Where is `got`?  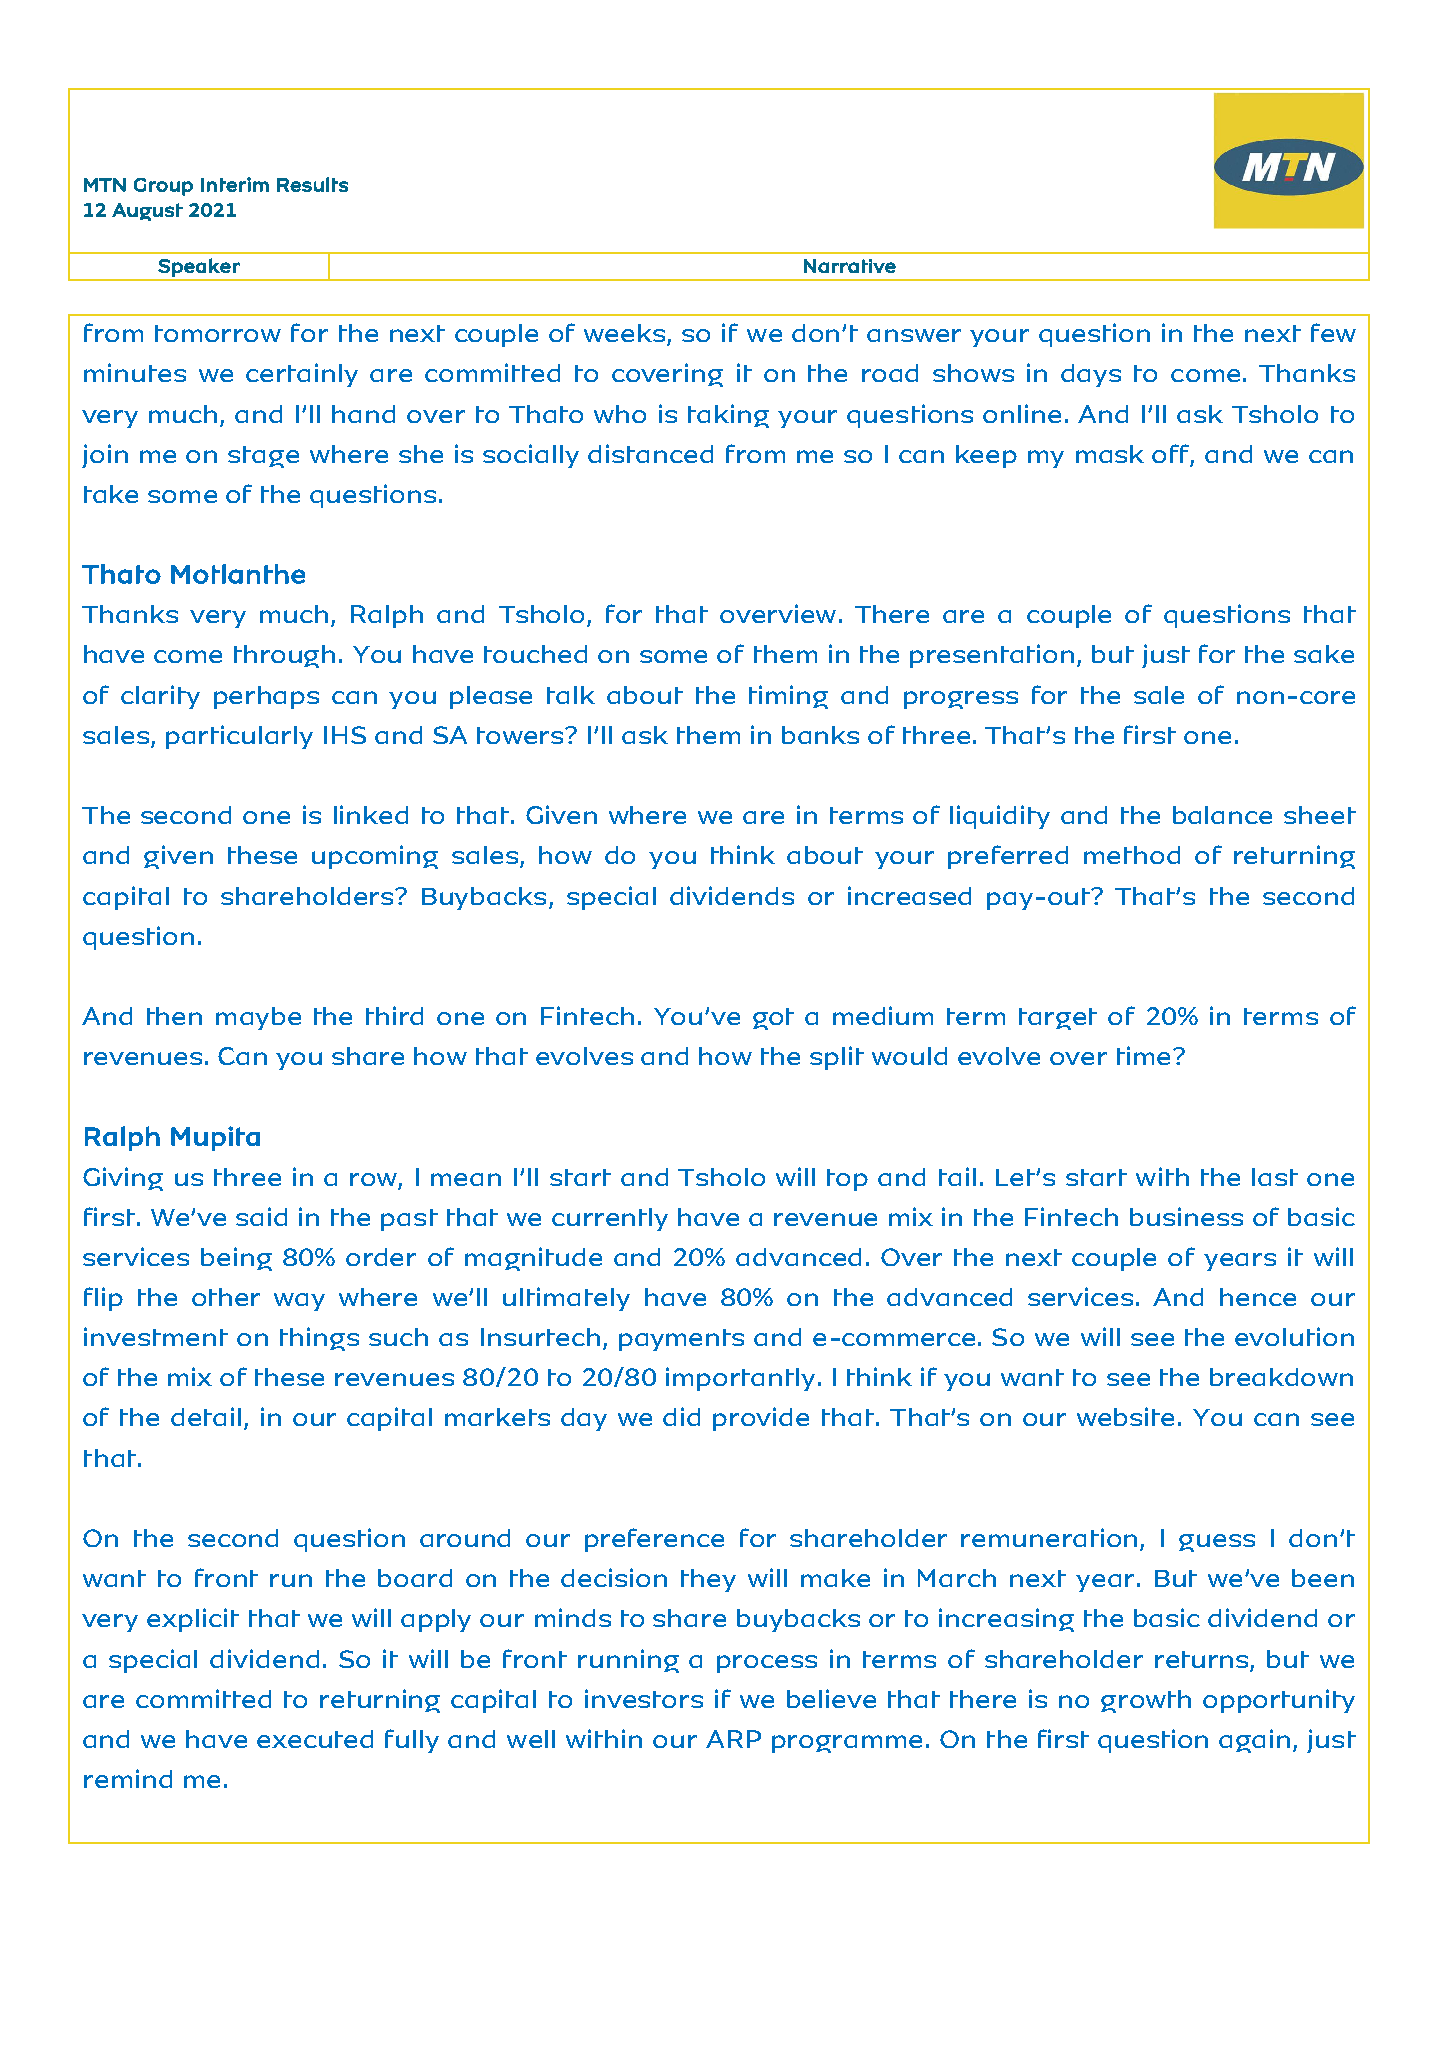
got is located at coordinates (773, 1019).
